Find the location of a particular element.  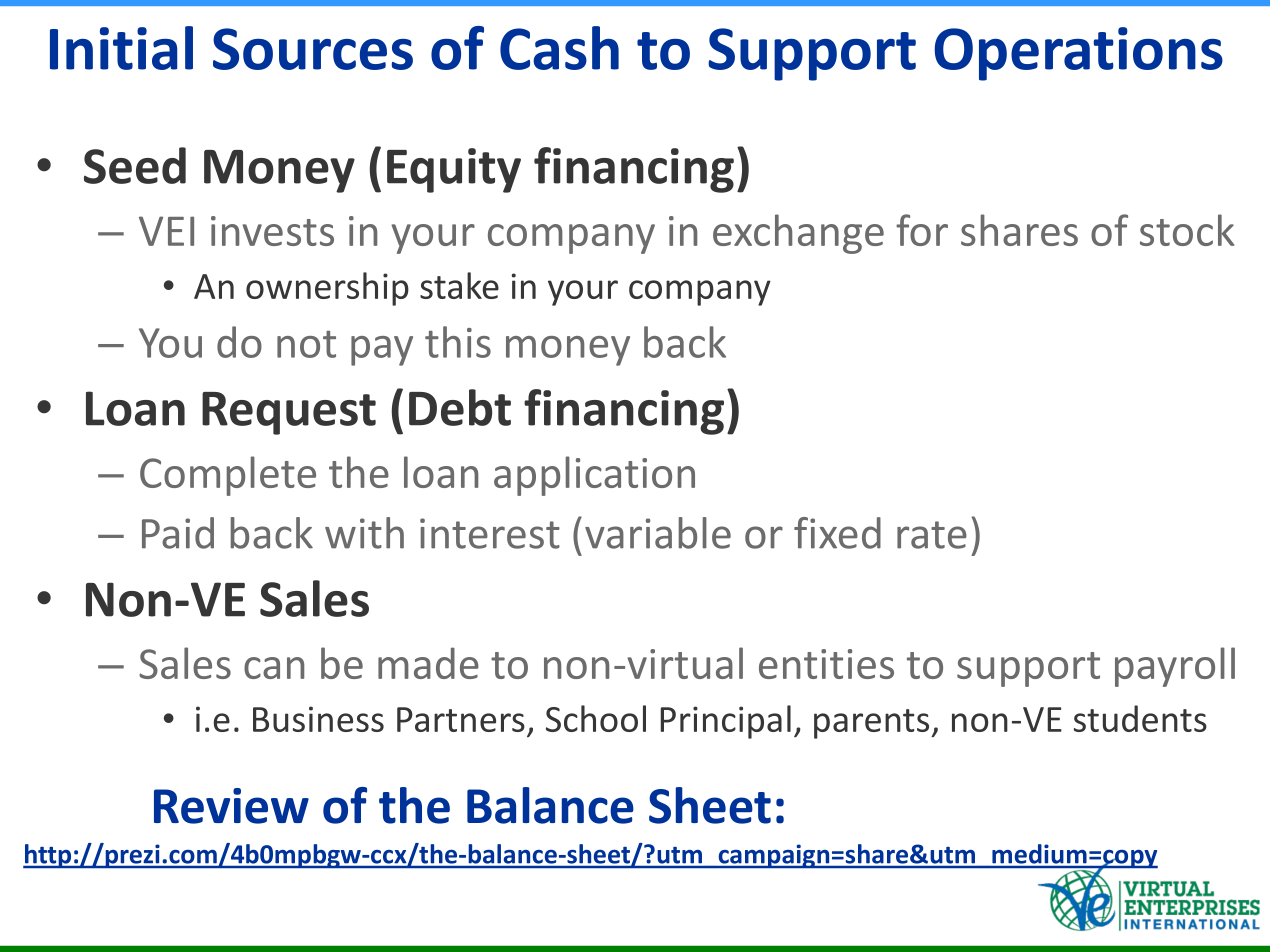

Cash is located at coordinates (559, 48).
